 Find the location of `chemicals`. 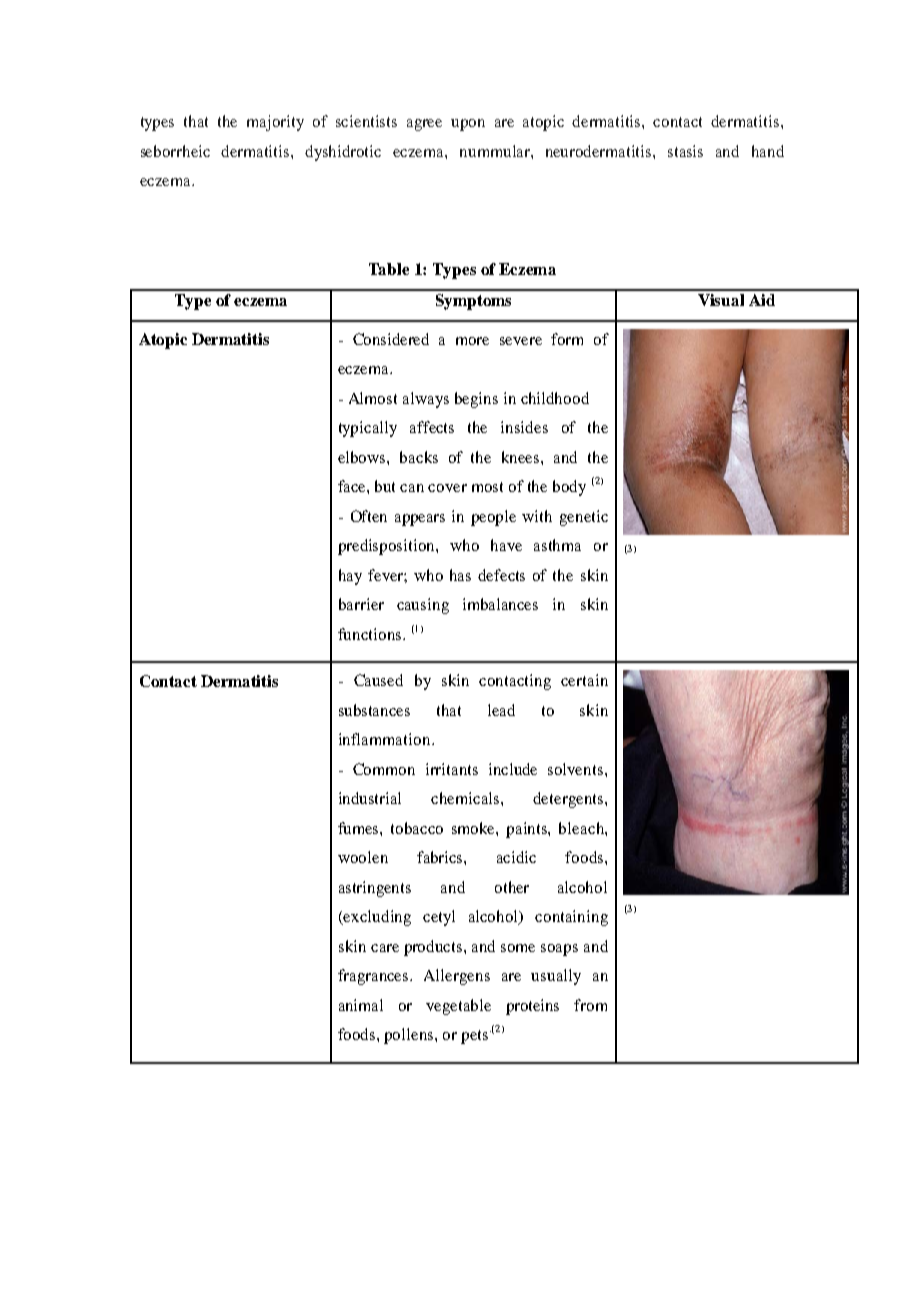

chemicals is located at coordinates (466, 798).
